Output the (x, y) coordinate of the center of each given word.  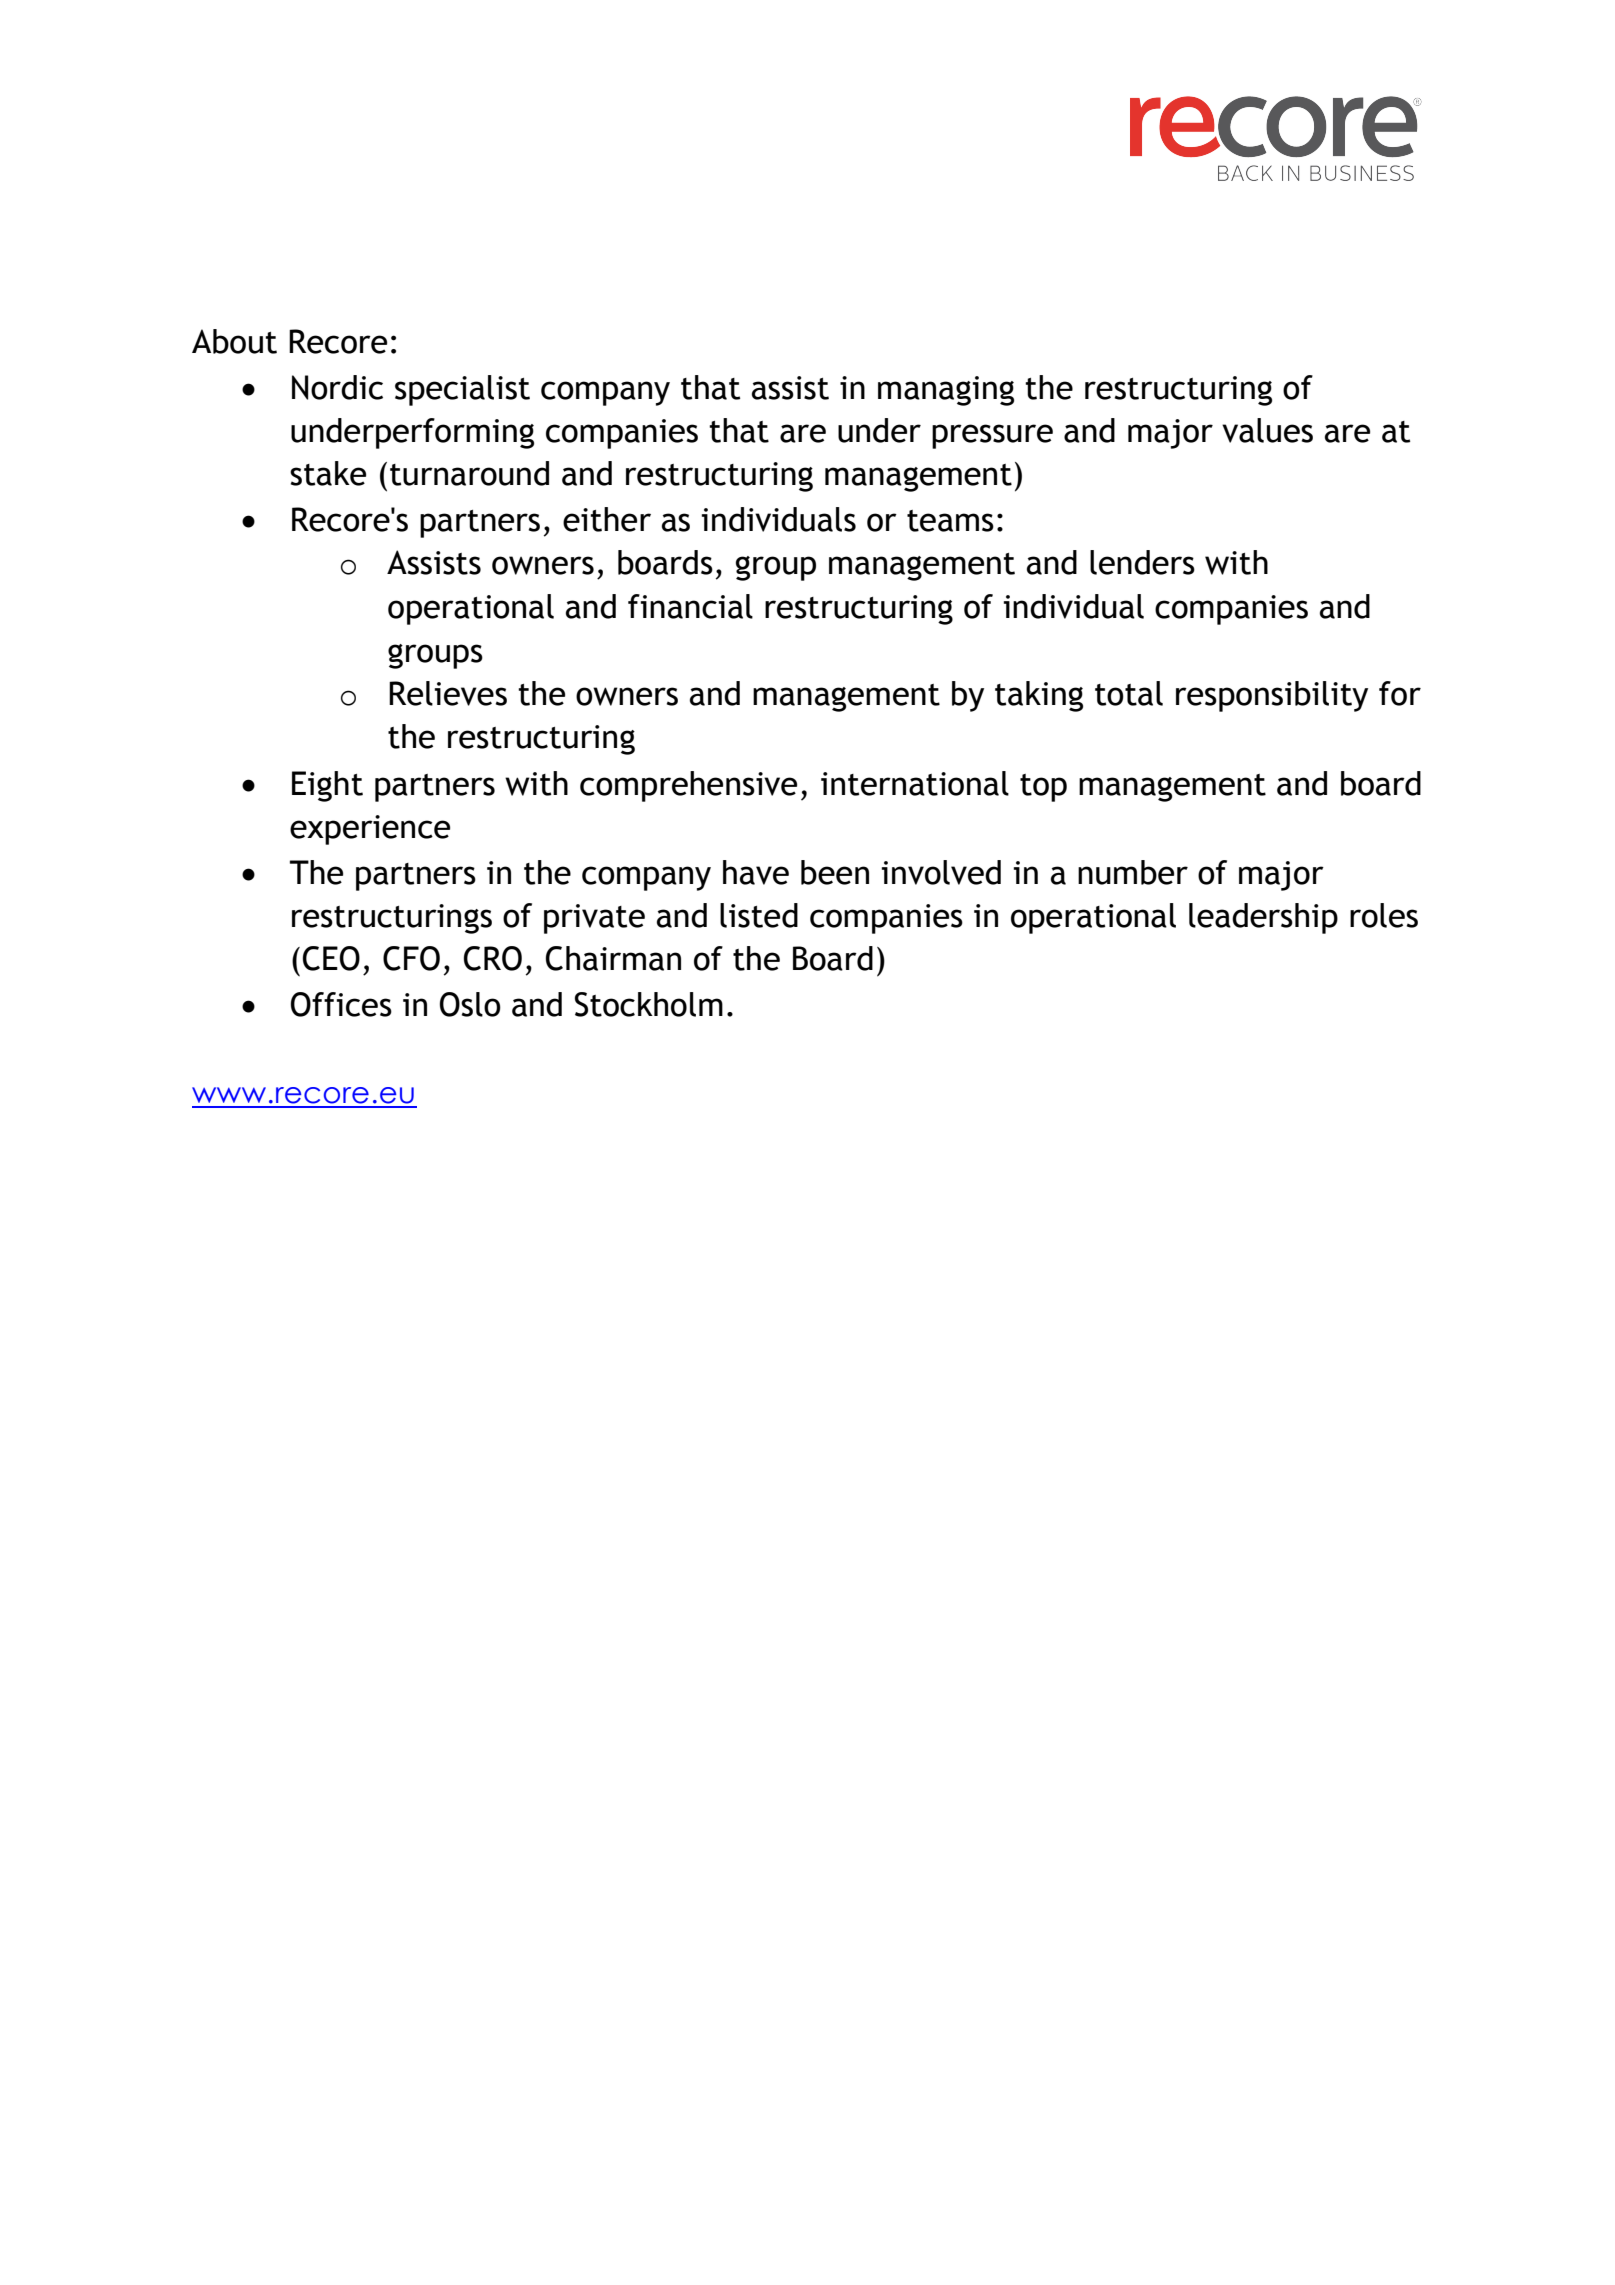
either (607, 519)
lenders (1142, 562)
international (915, 783)
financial (690, 606)
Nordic (337, 387)
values (1267, 430)
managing (946, 391)
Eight (327, 786)
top (1043, 788)
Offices (341, 1004)
